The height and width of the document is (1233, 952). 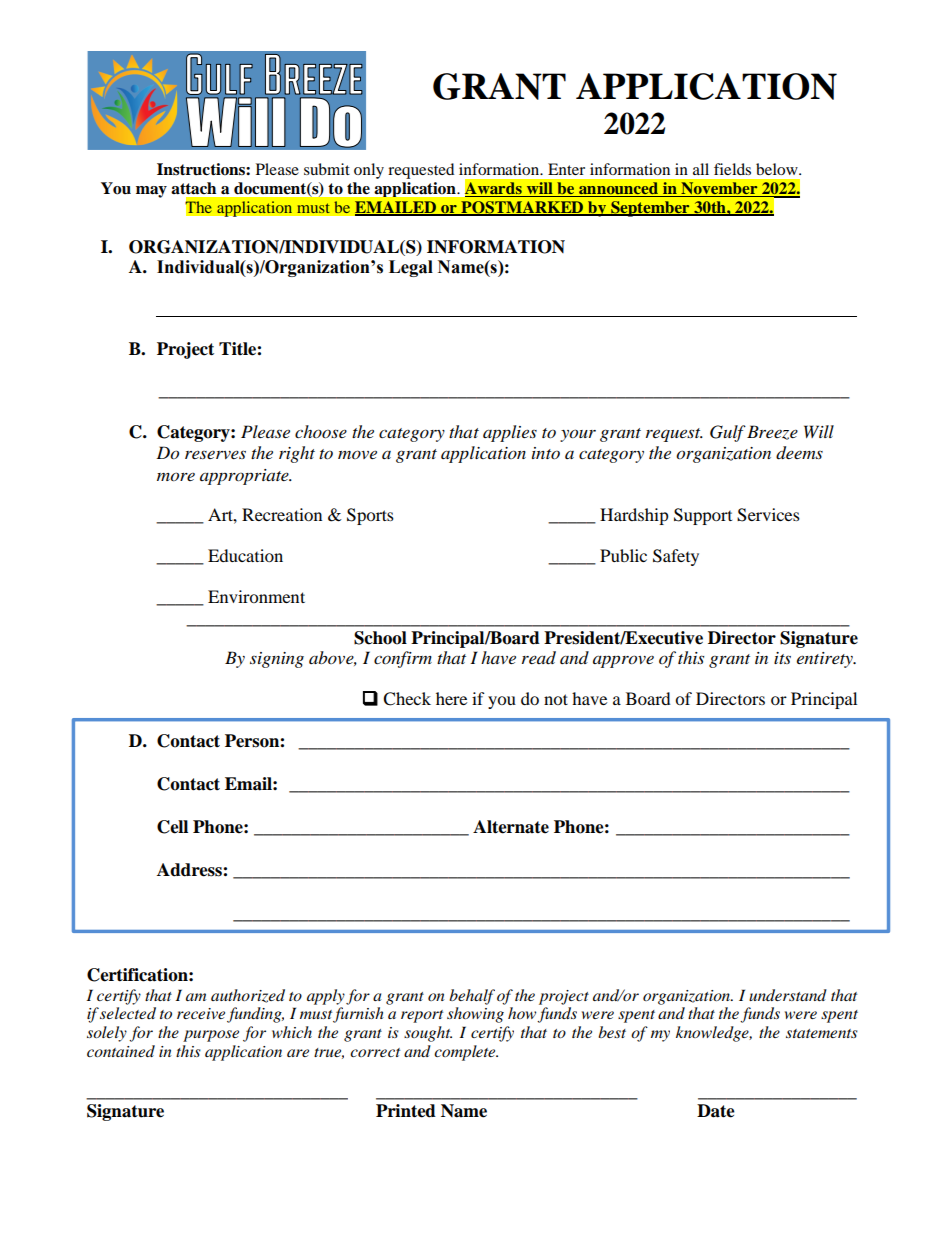 I want to click on Cell, so click(x=172, y=827).
